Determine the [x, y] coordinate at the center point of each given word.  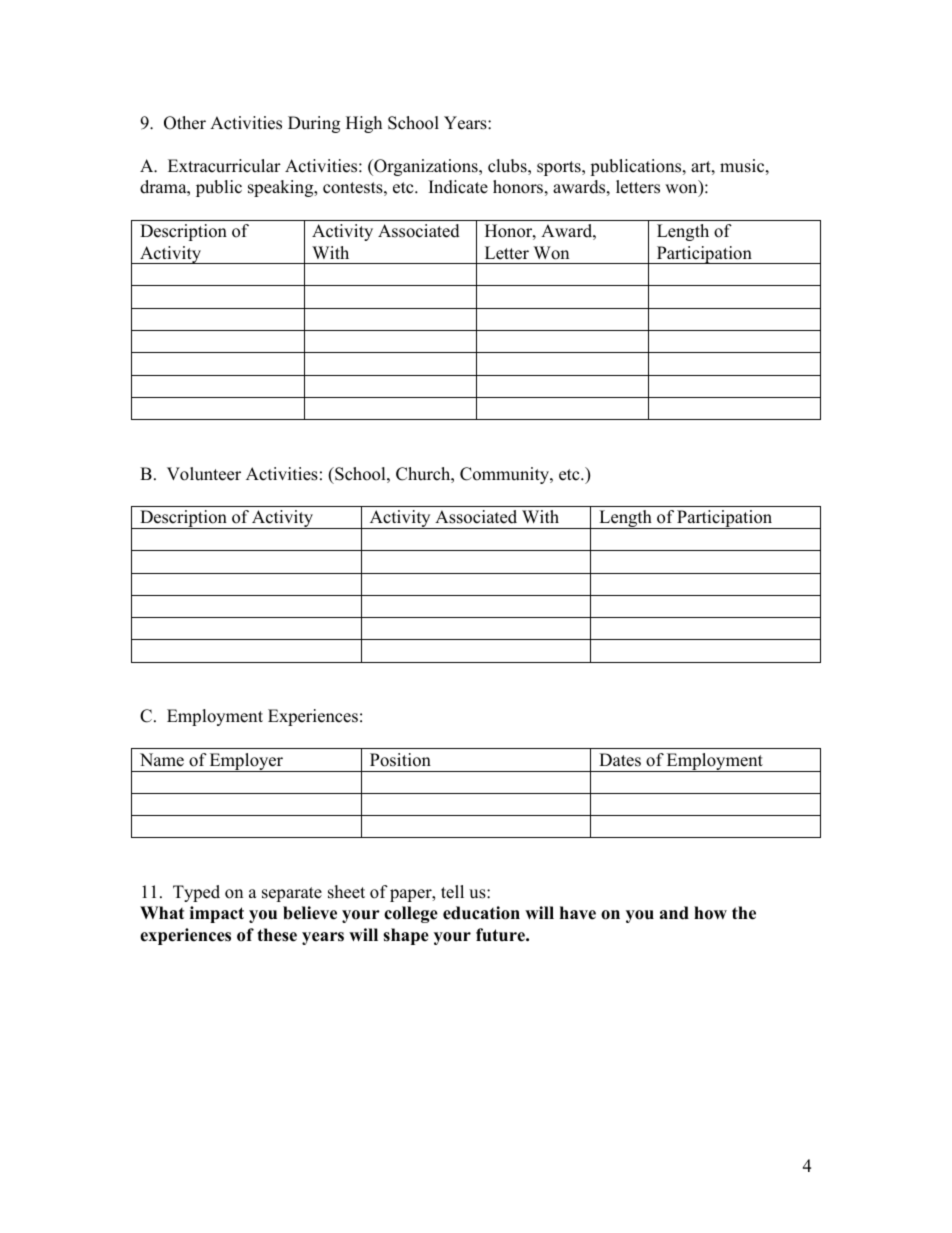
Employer [246, 762]
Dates [620, 760]
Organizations [426, 167]
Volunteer [204, 474]
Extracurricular [224, 166]
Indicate [458, 187]
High [364, 124]
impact [217, 914]
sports [560, 168]
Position [400, 760]
